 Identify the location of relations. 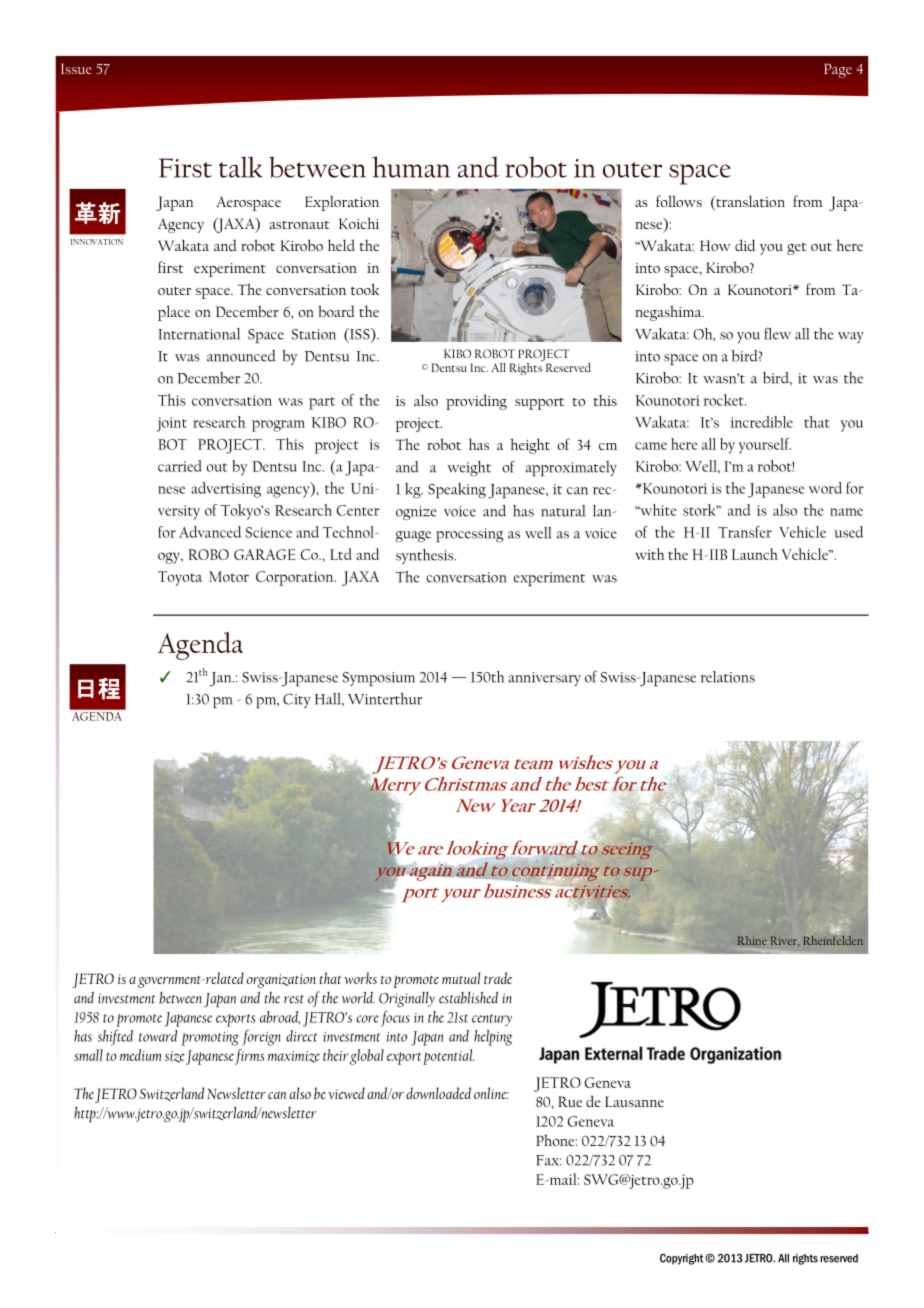
(727, 677).
